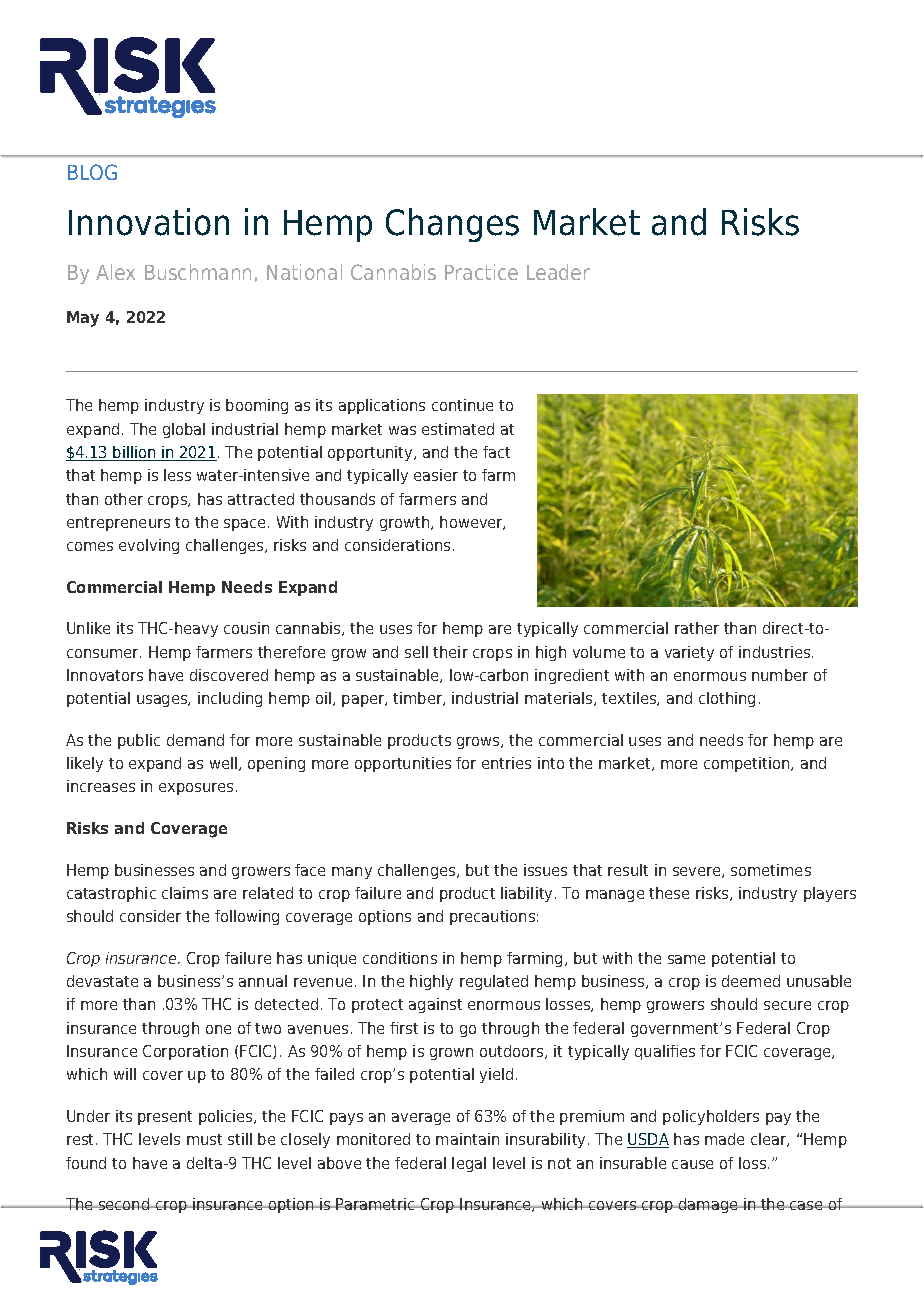  Describe the element at coordinates (452, 225) in the page. I see `Changes` at that location.
